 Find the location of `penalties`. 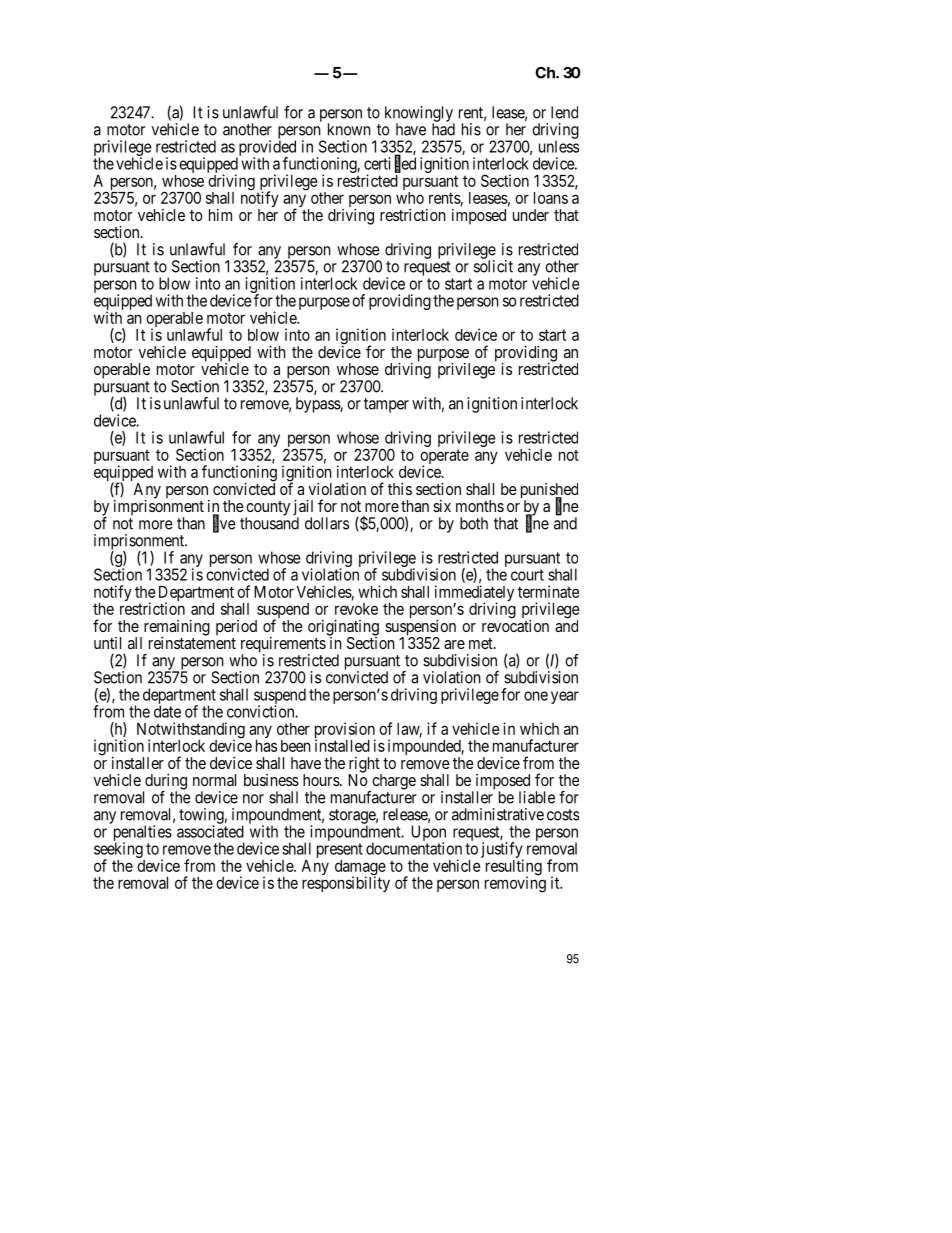

penalties is located at coordinates (143, 834).
